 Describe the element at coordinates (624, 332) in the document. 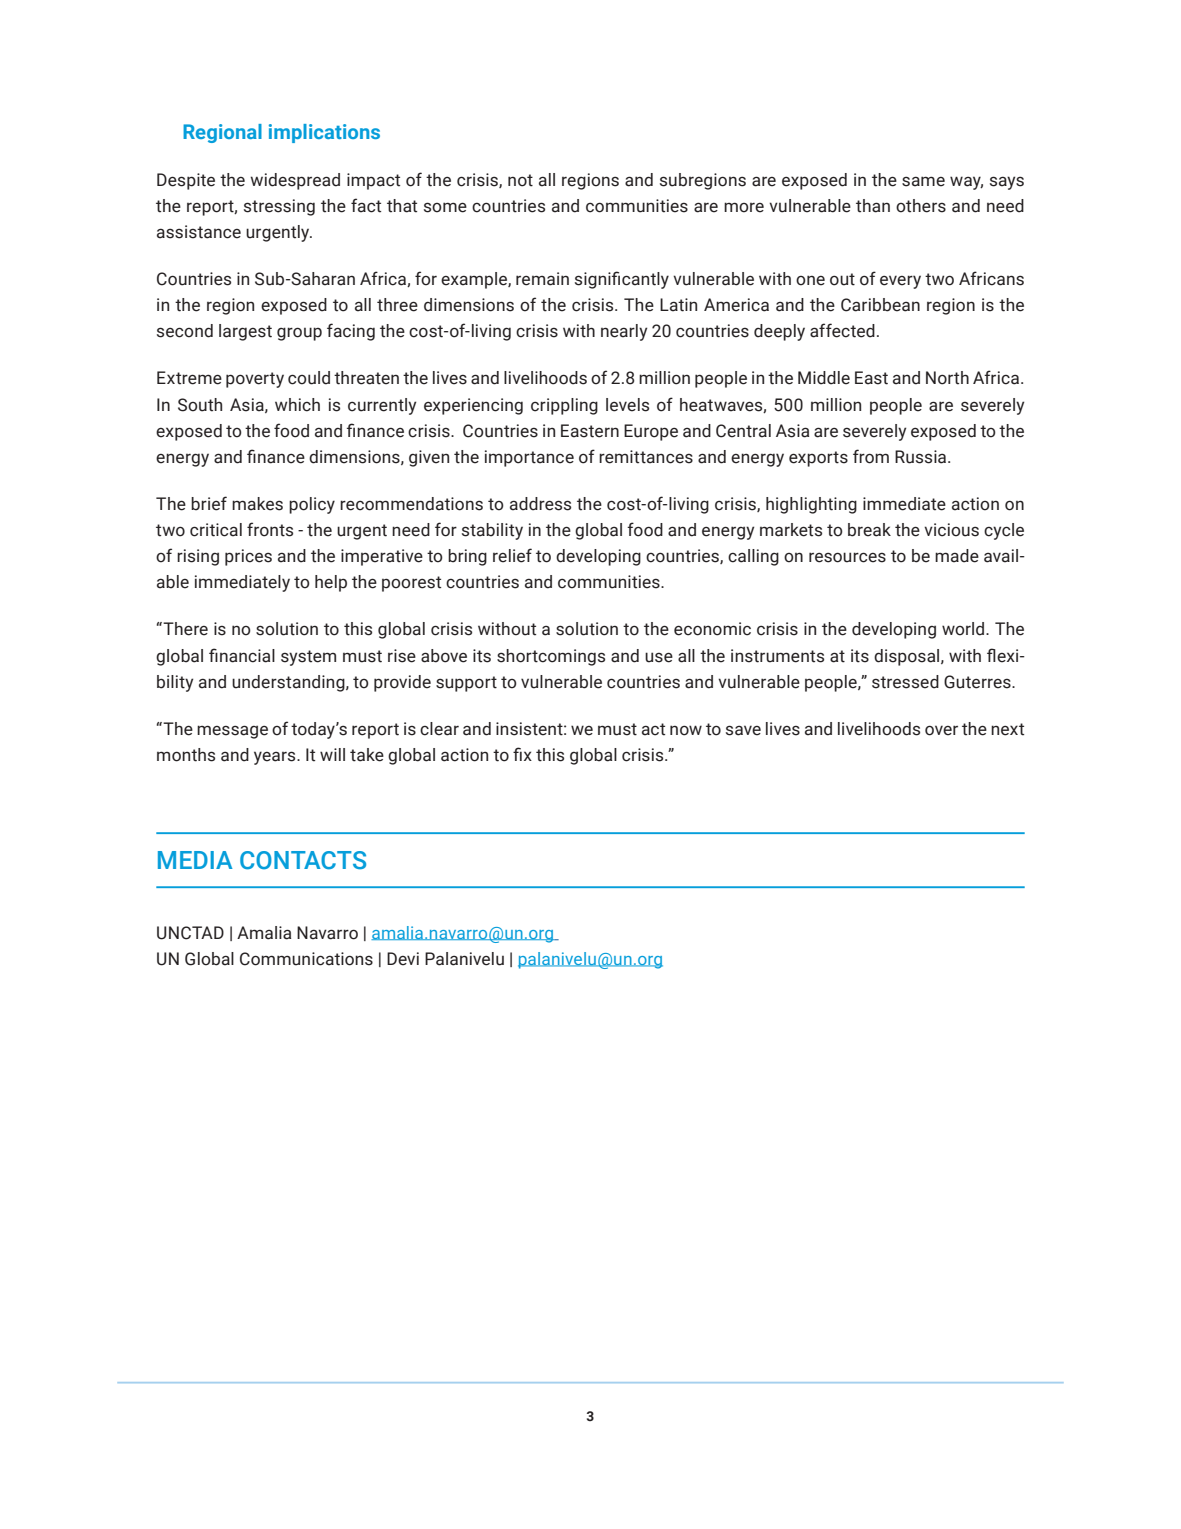

I see `nearly` at that location.
